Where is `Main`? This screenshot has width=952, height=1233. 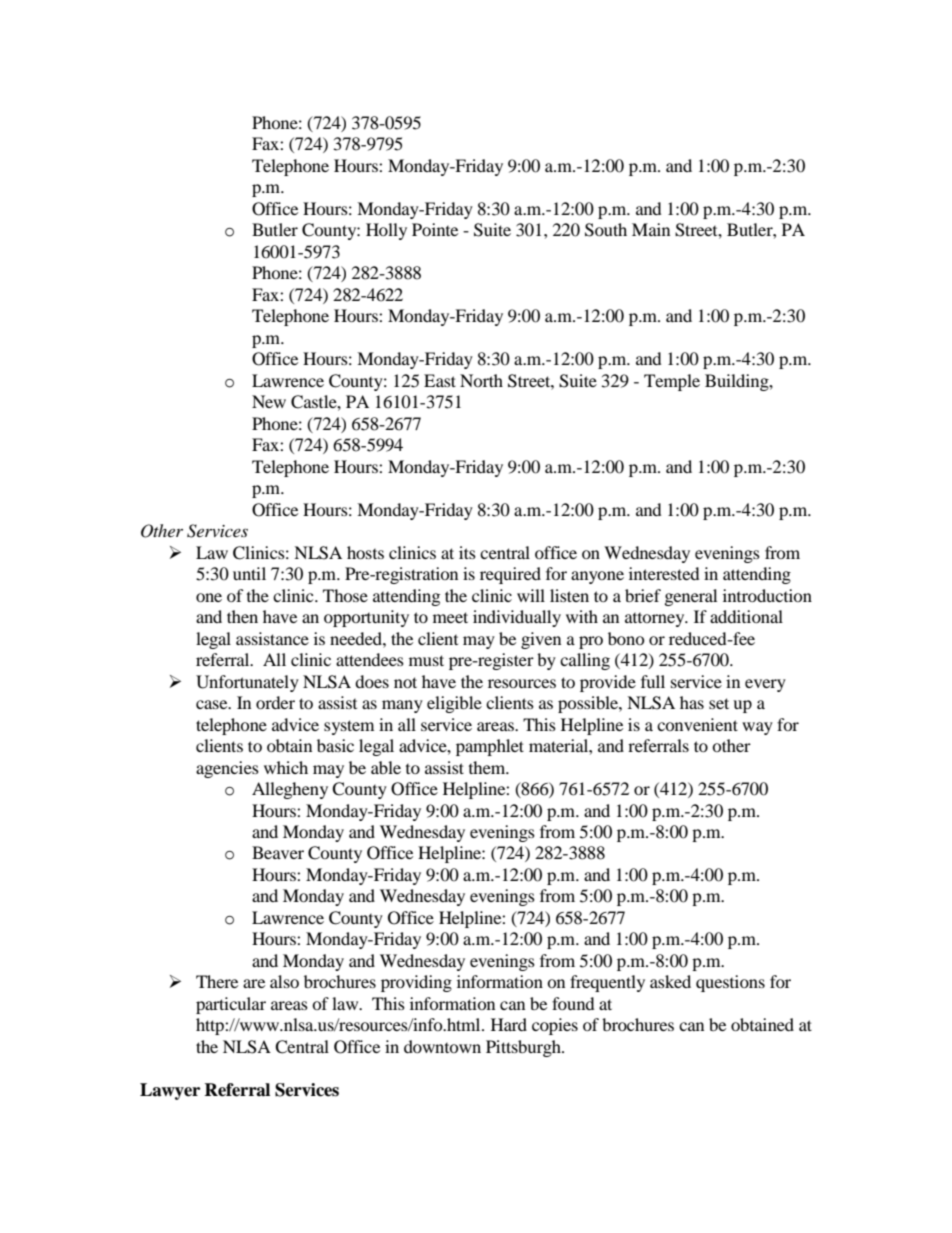 Main is located at coordinates (651, 229).
